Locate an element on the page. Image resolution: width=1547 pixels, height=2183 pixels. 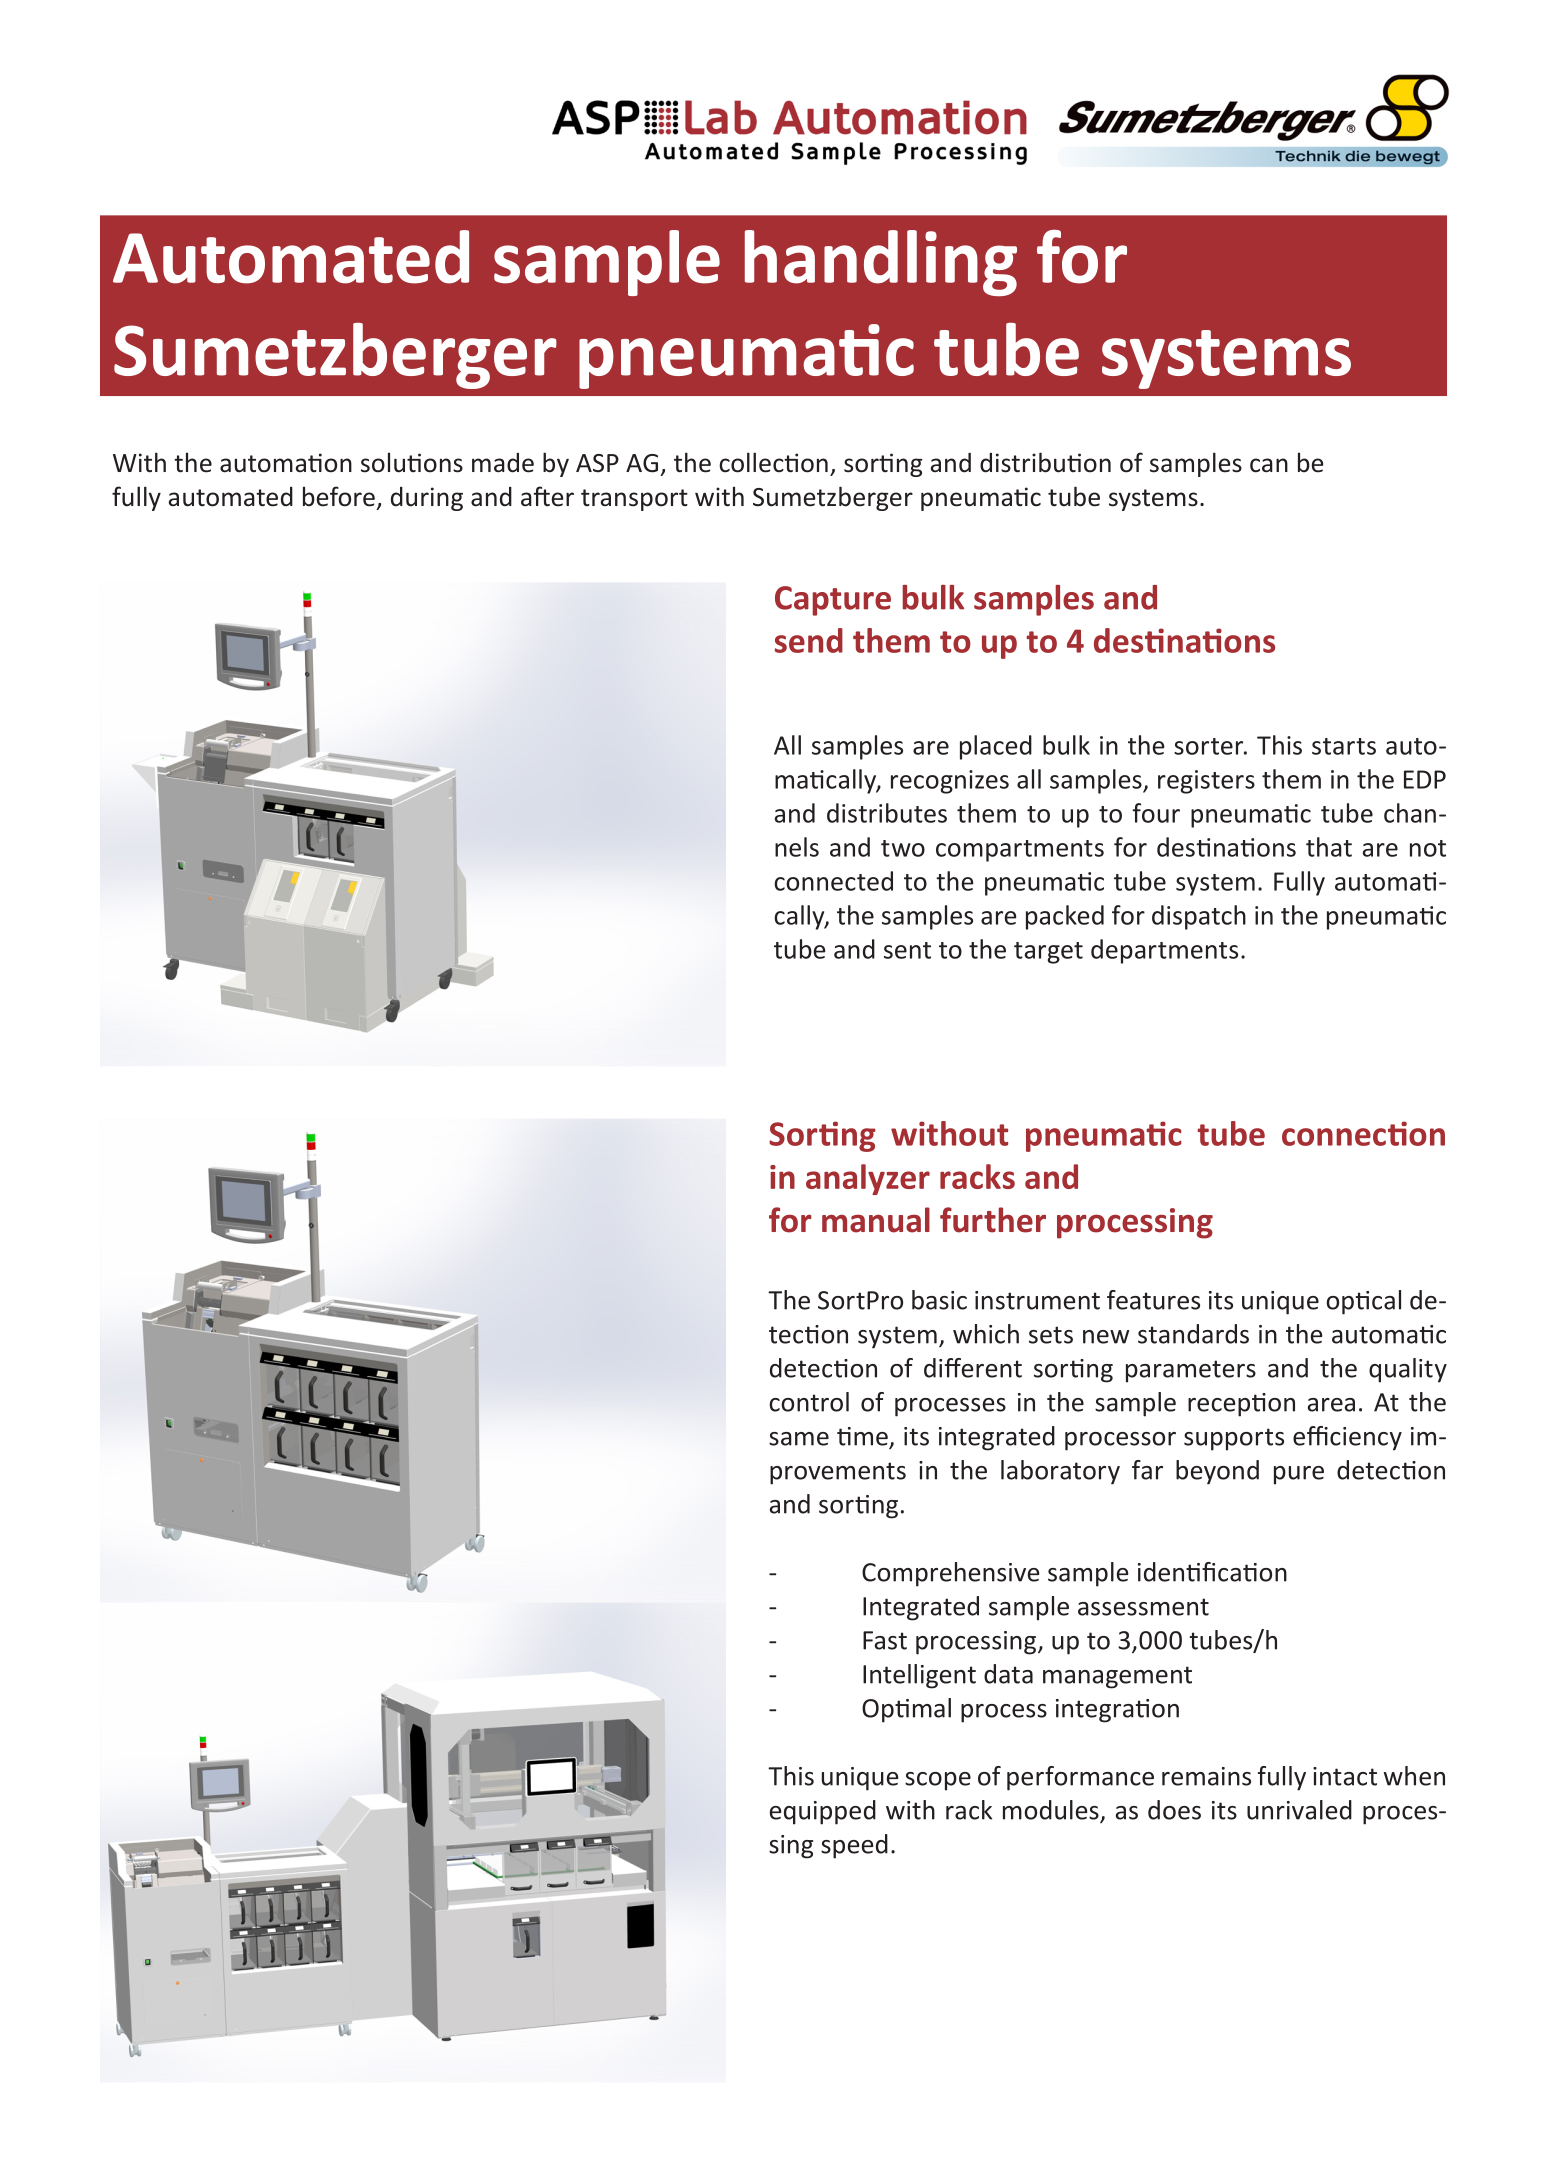
connected is located at coordinates (833, 881).
